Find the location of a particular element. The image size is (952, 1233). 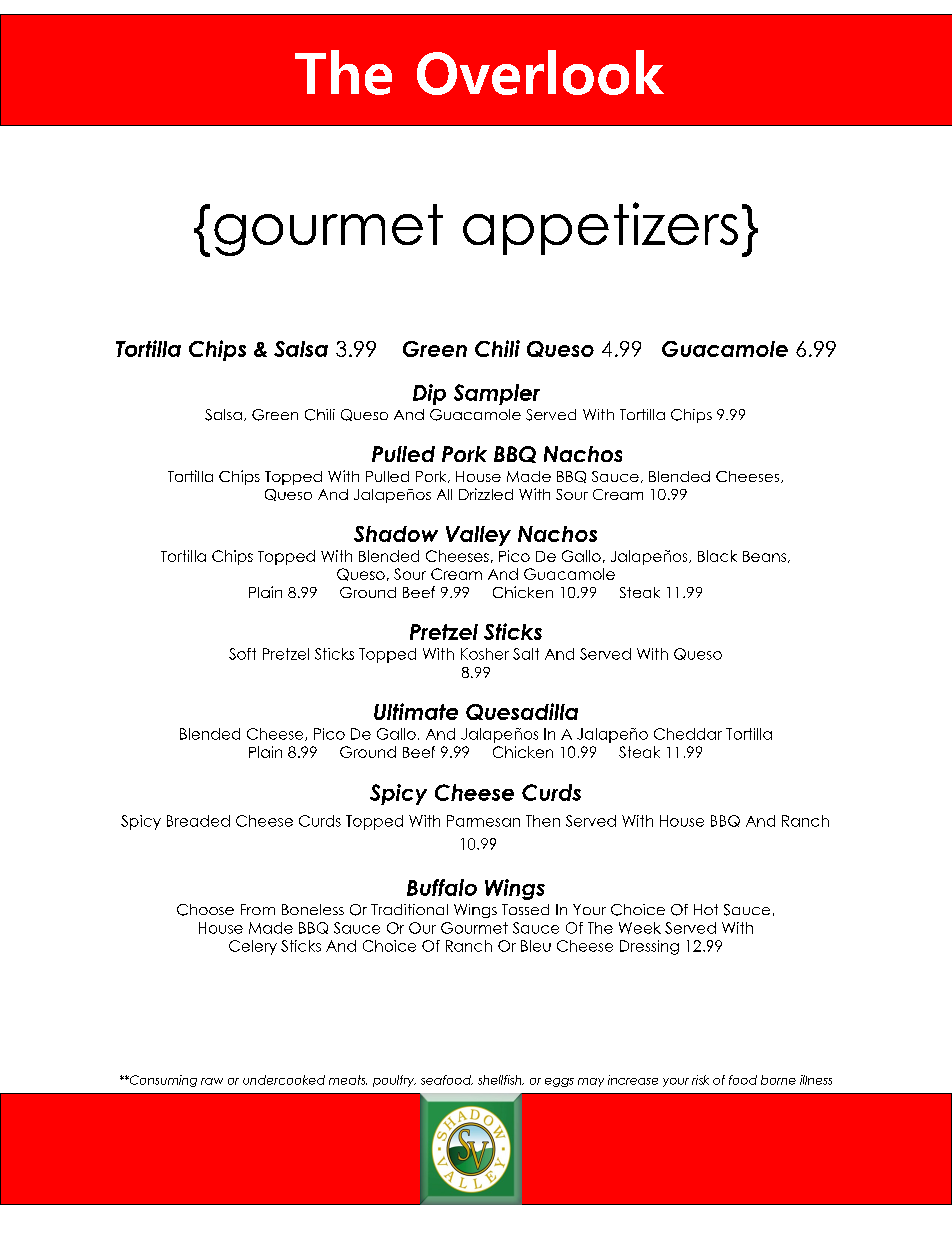

Overlook is located at coordinates (540, 72).
